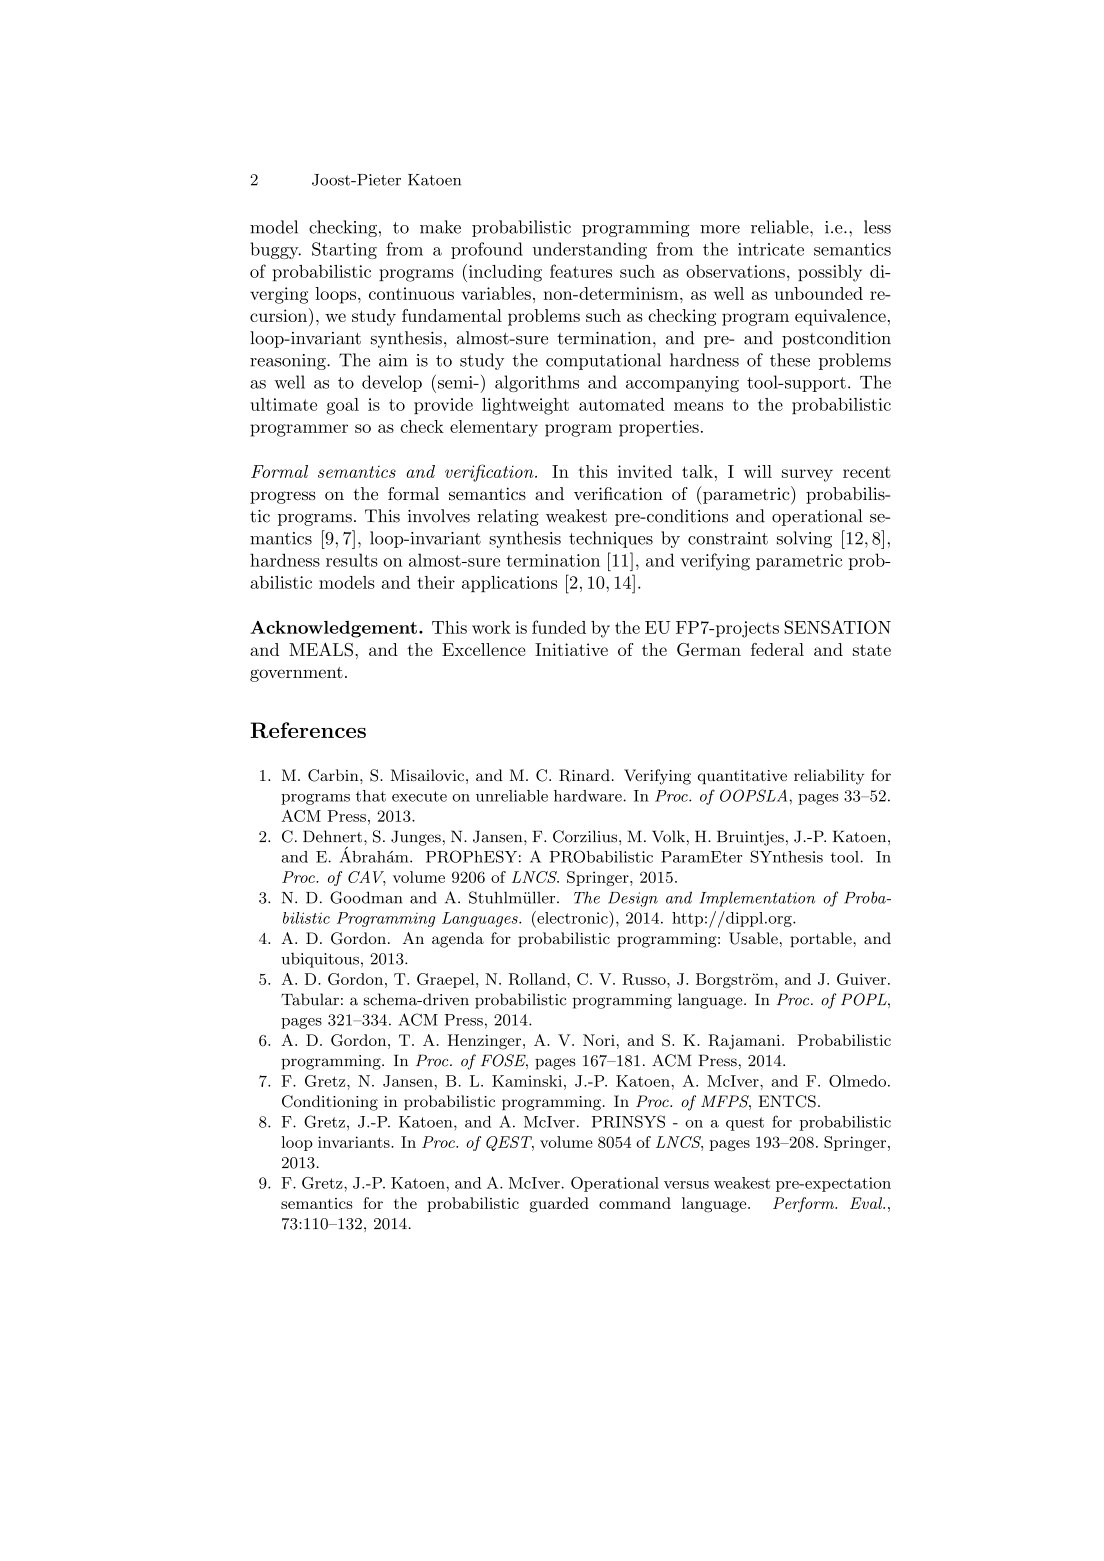  Describe the element at coordinates (308, 730) in the screenshot. I see `References` at that location.
